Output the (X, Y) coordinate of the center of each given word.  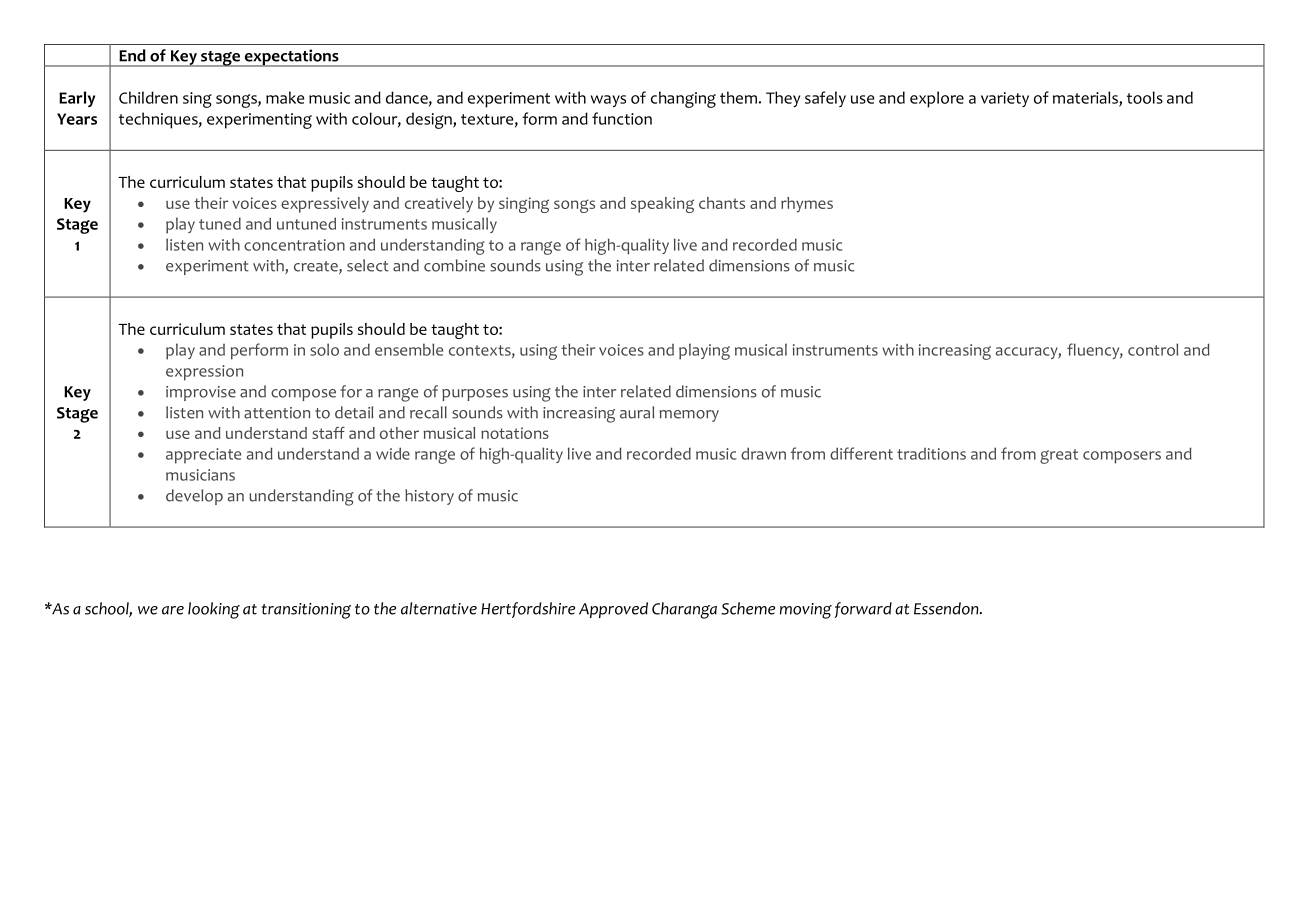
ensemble (409, 349)
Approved (613, 610)
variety (1005, 99)
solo (324, 349)
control (1153, 349)
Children (148, 97)
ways (608, 101)
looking (214, 610)
